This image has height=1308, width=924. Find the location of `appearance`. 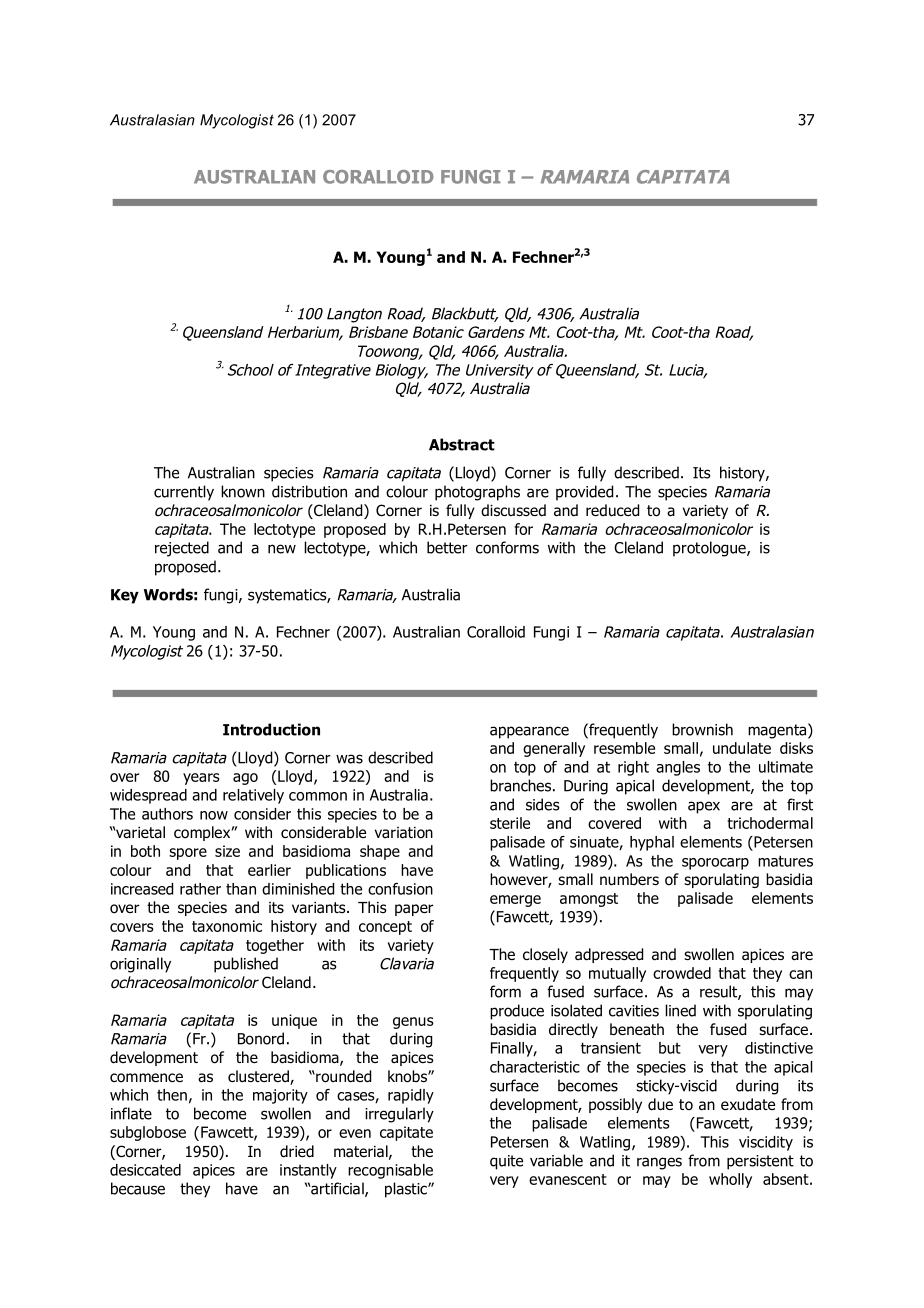

appearance is located at coordinates (529, 732).
